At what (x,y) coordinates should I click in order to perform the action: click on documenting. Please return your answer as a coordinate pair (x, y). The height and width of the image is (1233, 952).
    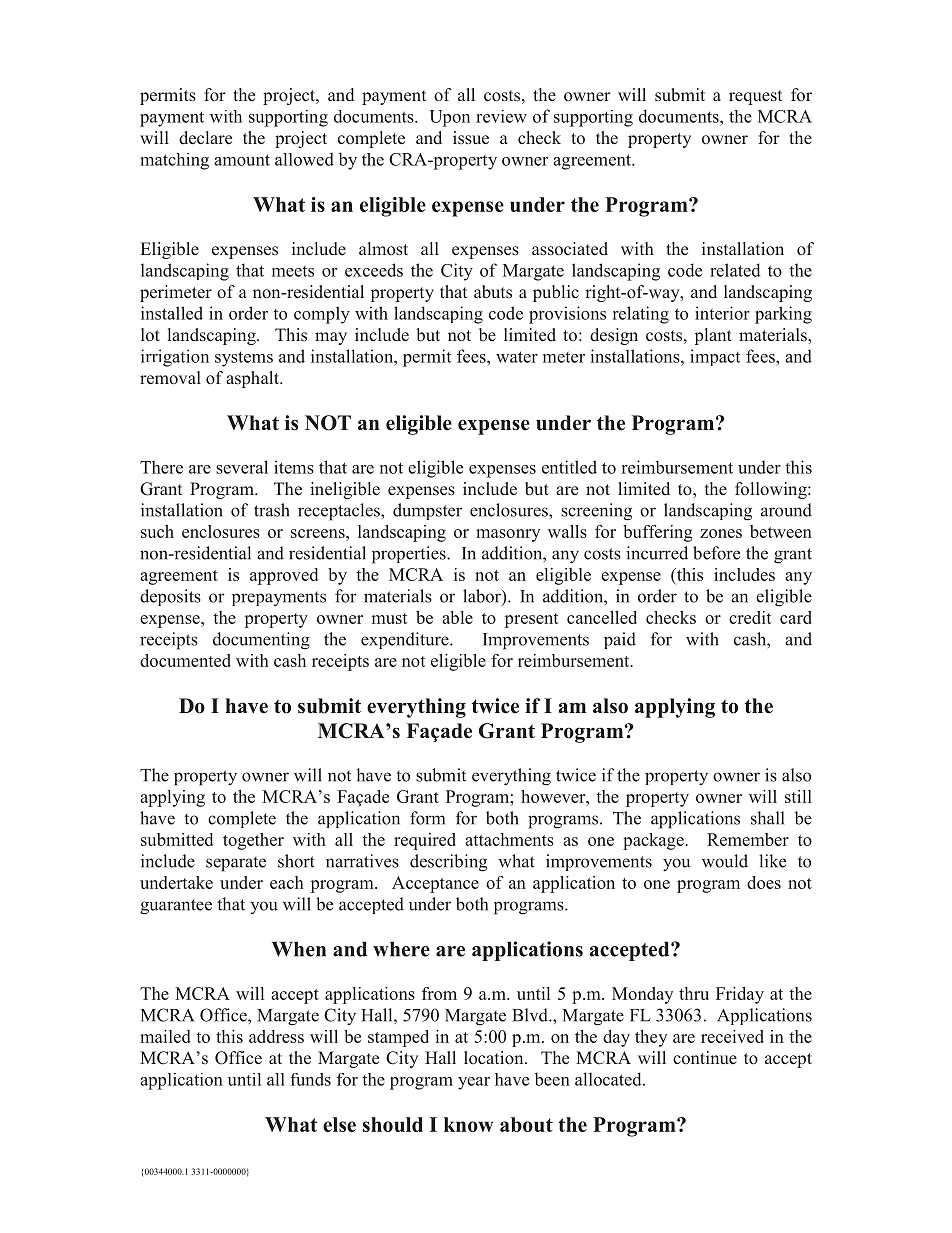
    Looking at the image, I should click on (261, 641).
